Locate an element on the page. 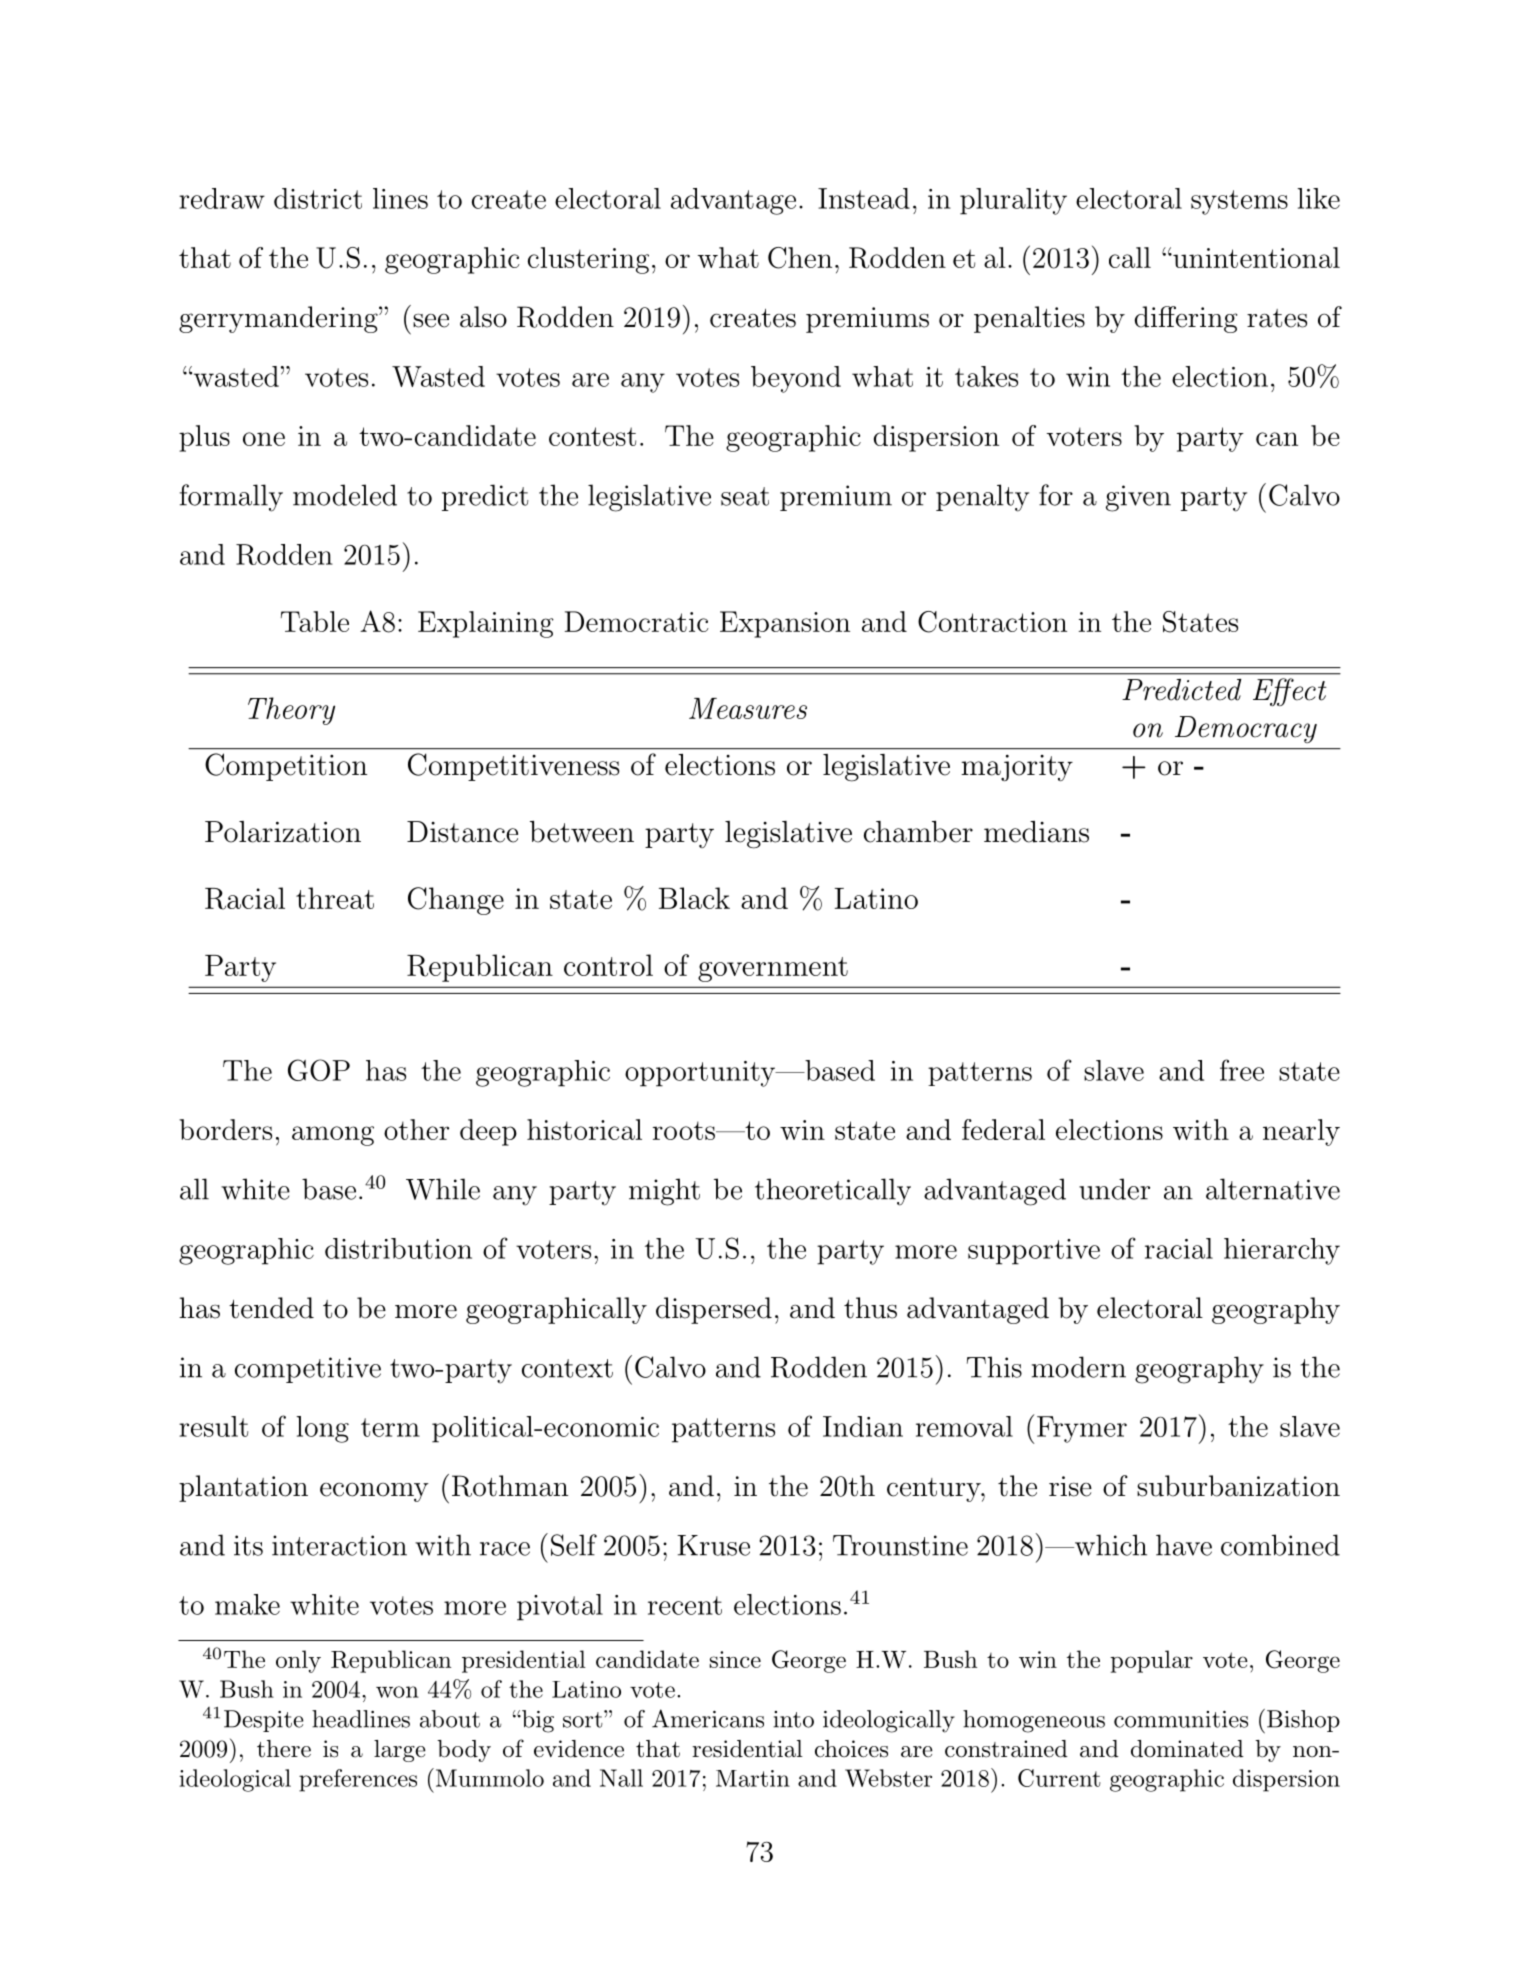 The width and height of the page is (1519, 1966). Chen is located at coordinates (800, 258).
